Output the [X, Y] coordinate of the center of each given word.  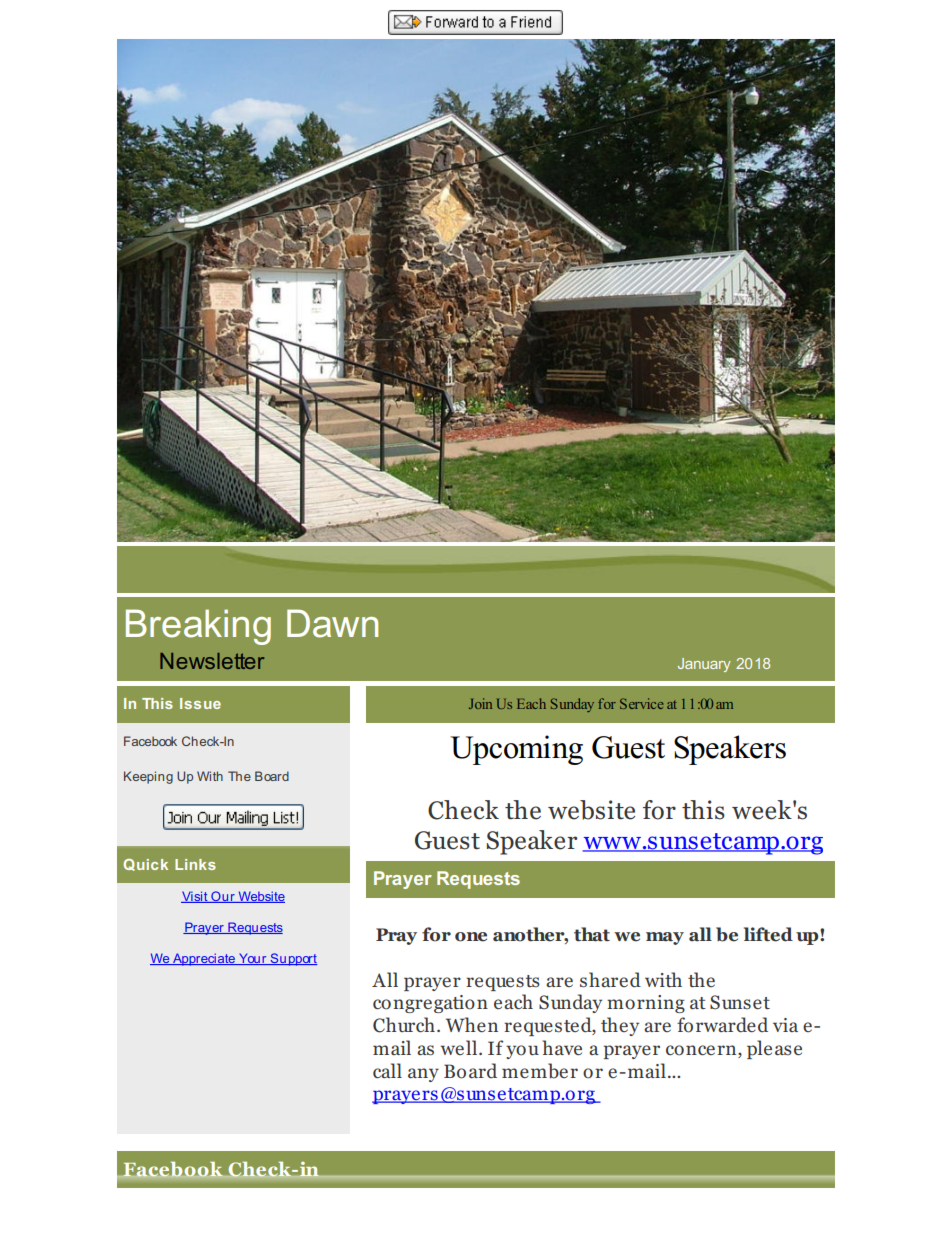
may [665, 938]
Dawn [332, 623]
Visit [195, 897]
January [704, 665]
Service [641, 703]
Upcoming [516, 750]
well [460, 1047]
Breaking [198, 627]
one [471, 937]
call [387, 1071]
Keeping [148, 777]
